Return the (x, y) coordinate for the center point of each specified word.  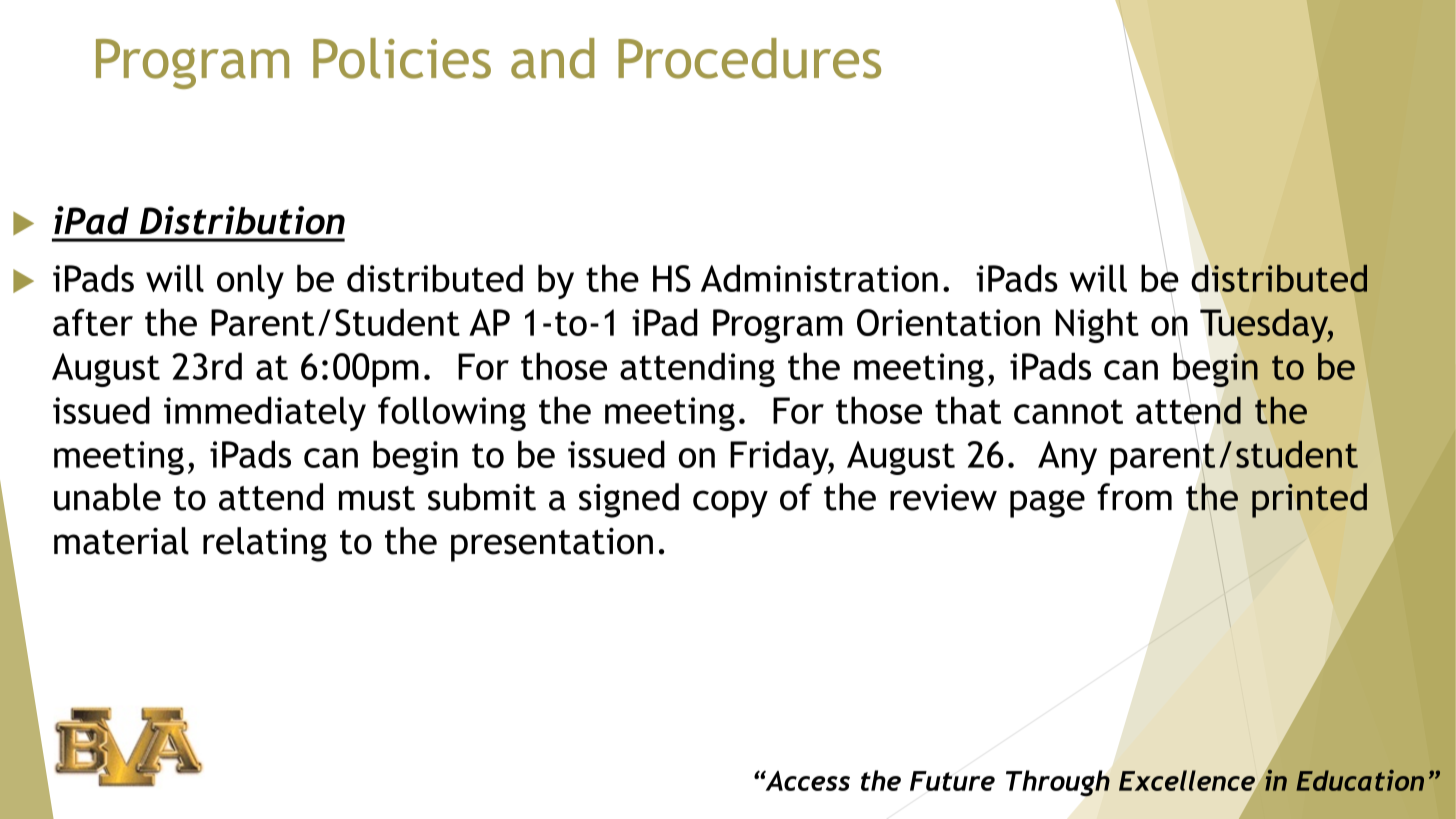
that (968, 410)
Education (1360, 780)
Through (1058, 783)
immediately (265, 413)
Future (952, 781)
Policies (402, 58)
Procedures (749, 58)
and (553, 58)
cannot (1068, 411)
